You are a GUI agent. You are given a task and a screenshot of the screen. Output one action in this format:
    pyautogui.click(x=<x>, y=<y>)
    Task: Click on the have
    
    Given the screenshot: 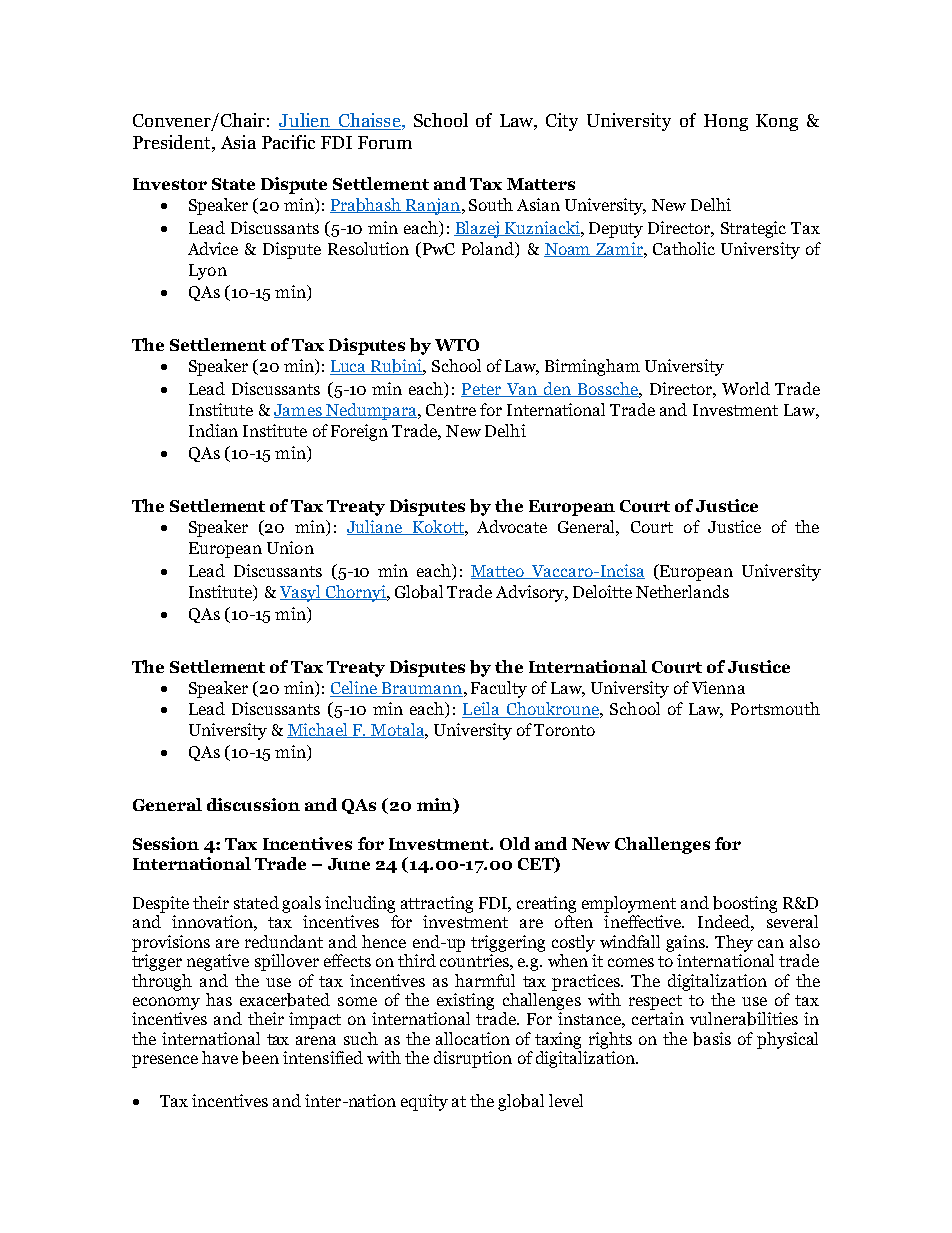 What is the action you would take?
    pyautogui.click(x=220, y=1057)
